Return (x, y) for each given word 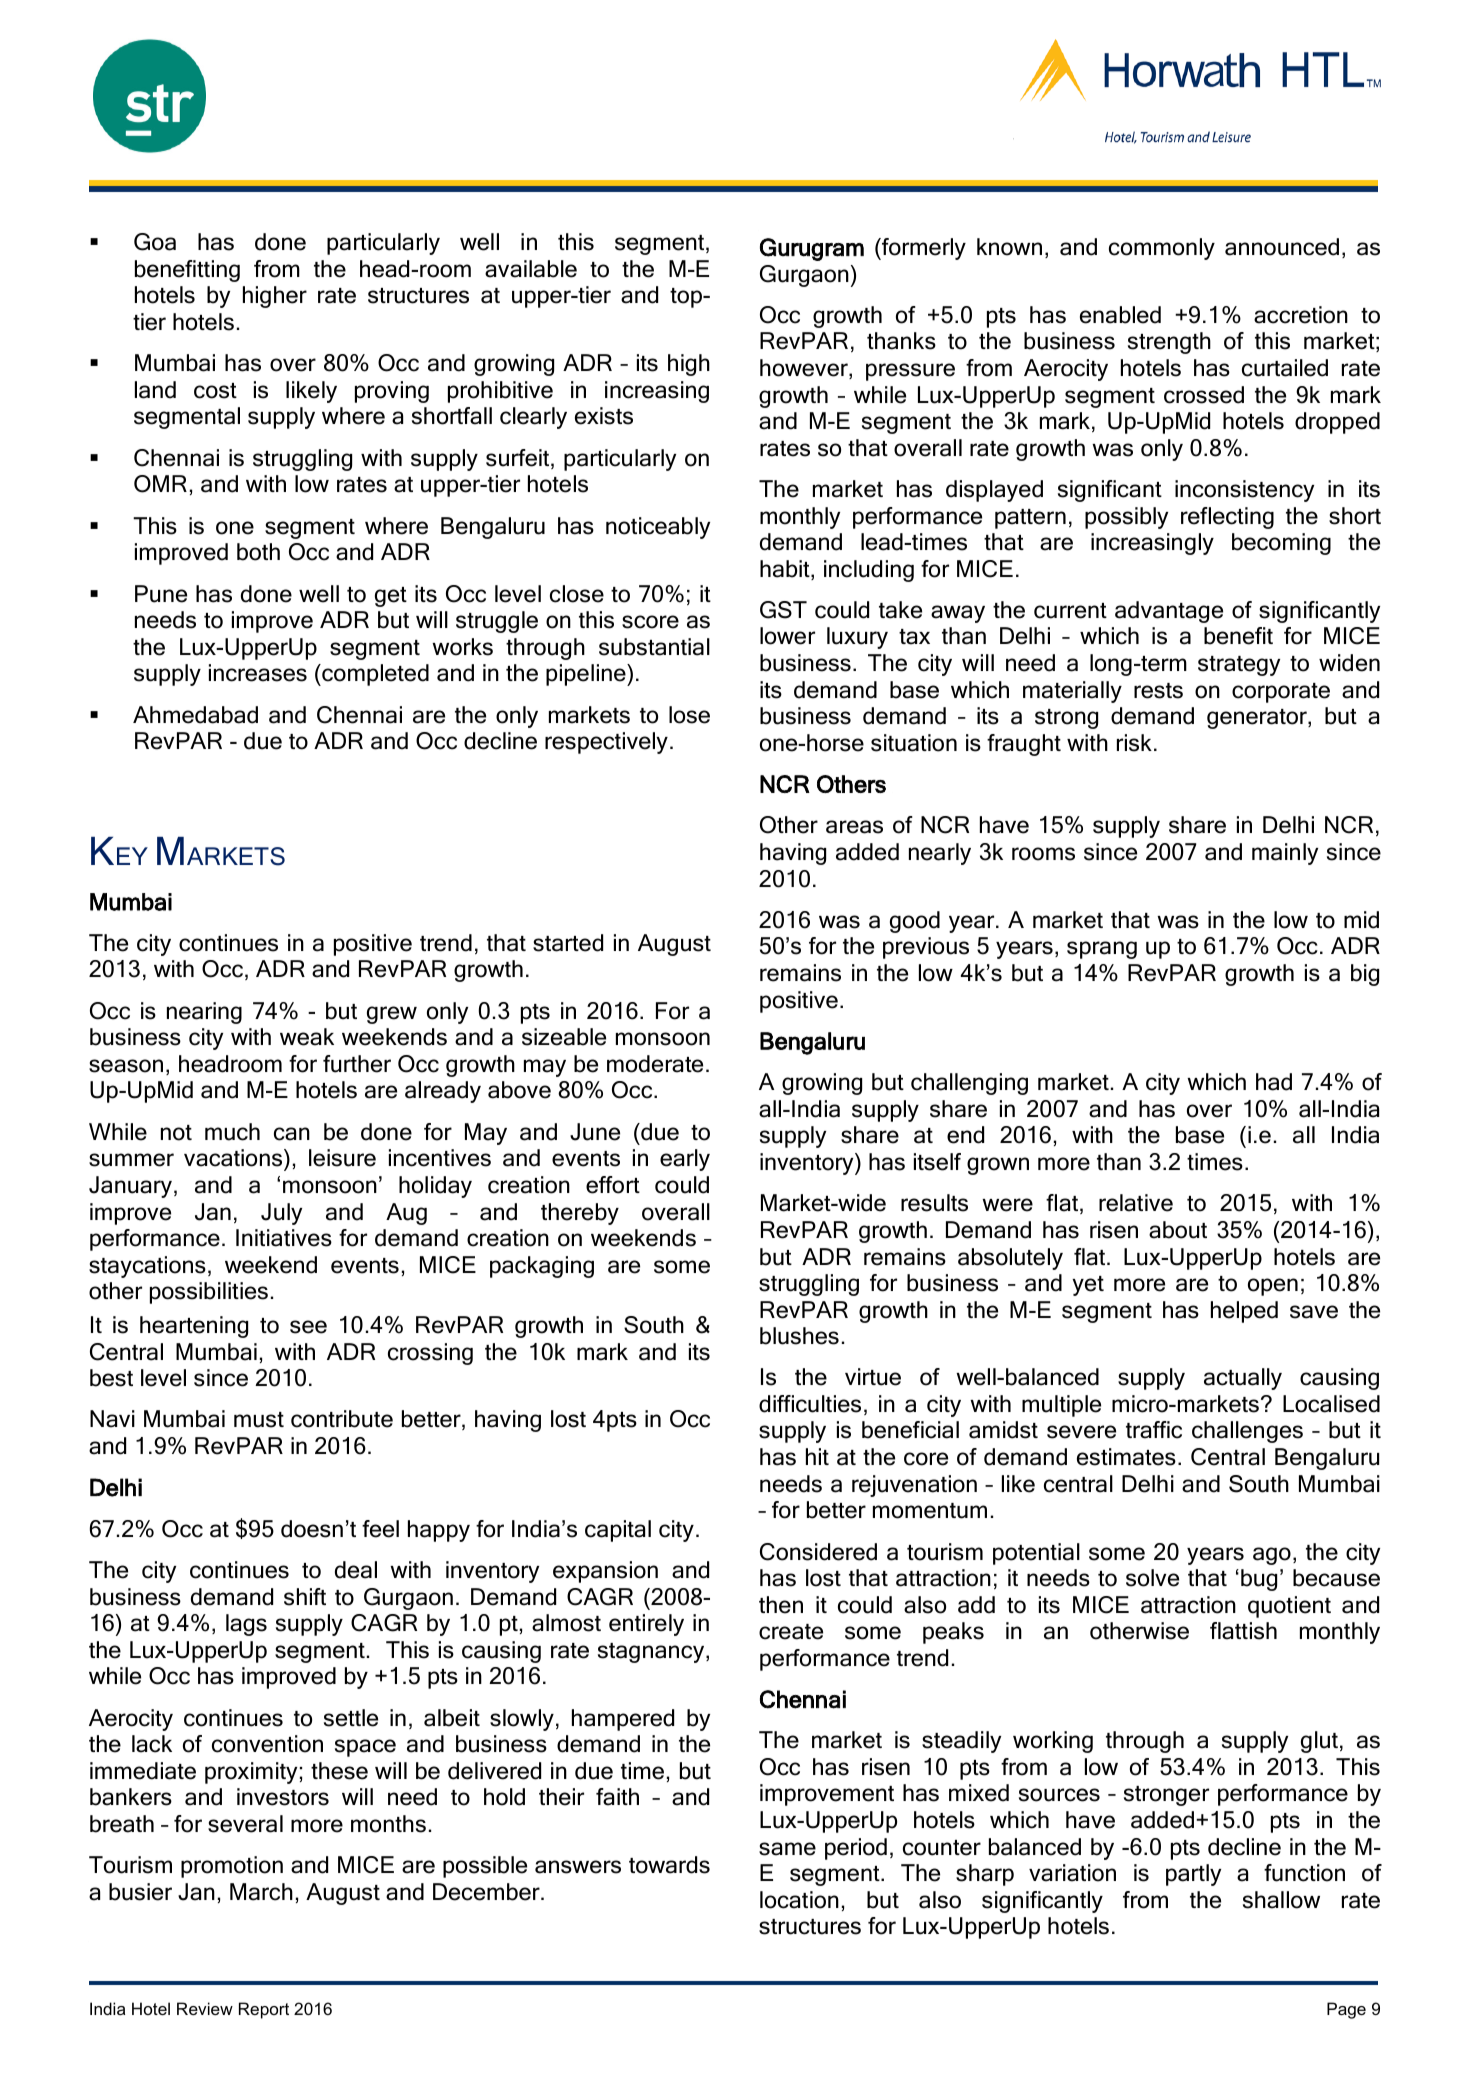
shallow (1281, 1900)
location (799, 1900)
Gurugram (812, 249)
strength (1169, 343)
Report (264, 2010)
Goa (155, 242)
